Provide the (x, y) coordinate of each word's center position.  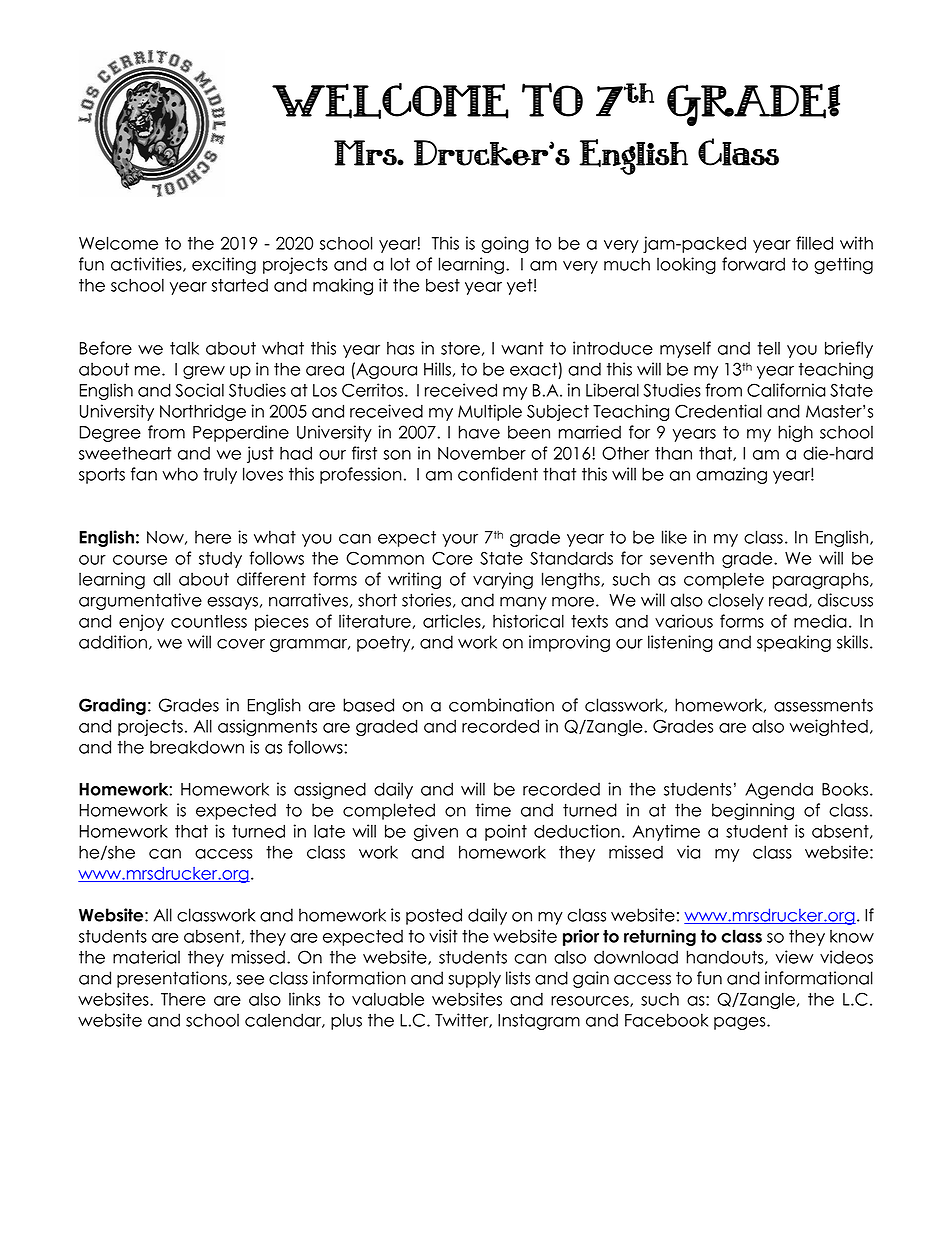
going (505, 244)
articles (453, 621)
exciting (224, 265)
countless (209, 621)
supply (474, 979)
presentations (173, 979)
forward (753, 264)
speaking (794, 643)
